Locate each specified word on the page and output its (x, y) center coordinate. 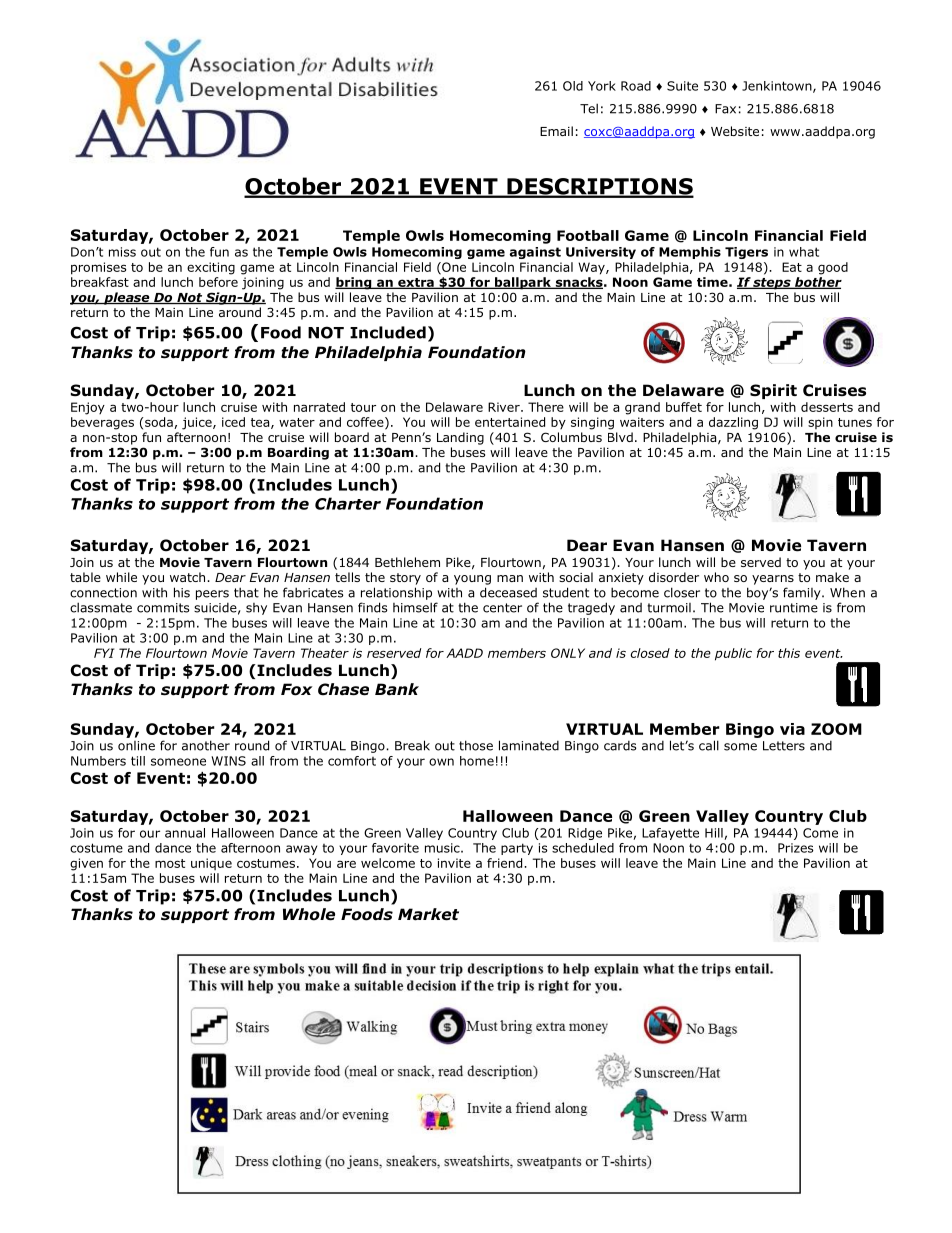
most (170, 863)
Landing (460, 438)
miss (122, 252)
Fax (725, 109)
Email (556, 131)
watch (189, 577)
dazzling (733, 423)
